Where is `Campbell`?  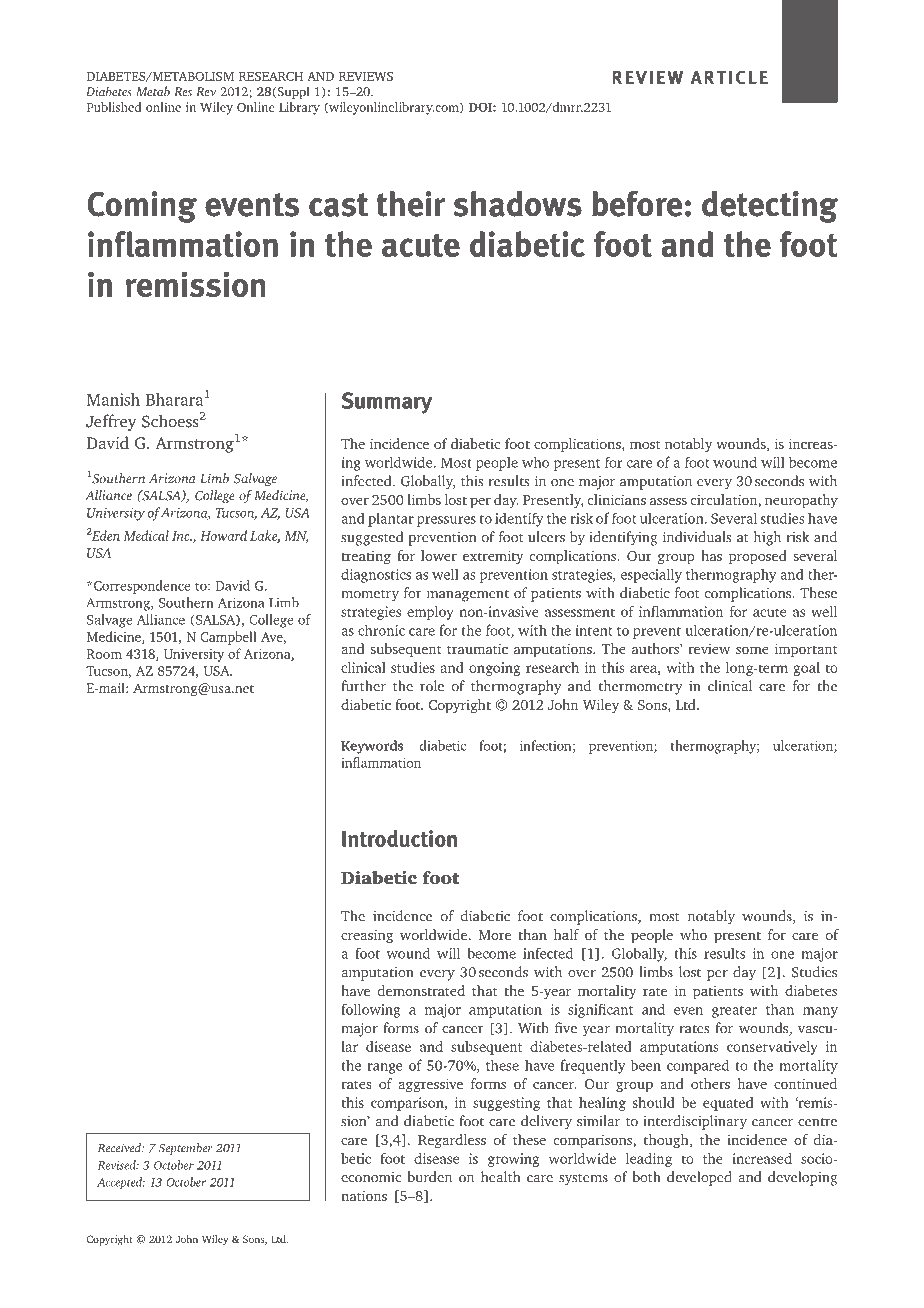
Campbell is located at coordinates (228, 638).
